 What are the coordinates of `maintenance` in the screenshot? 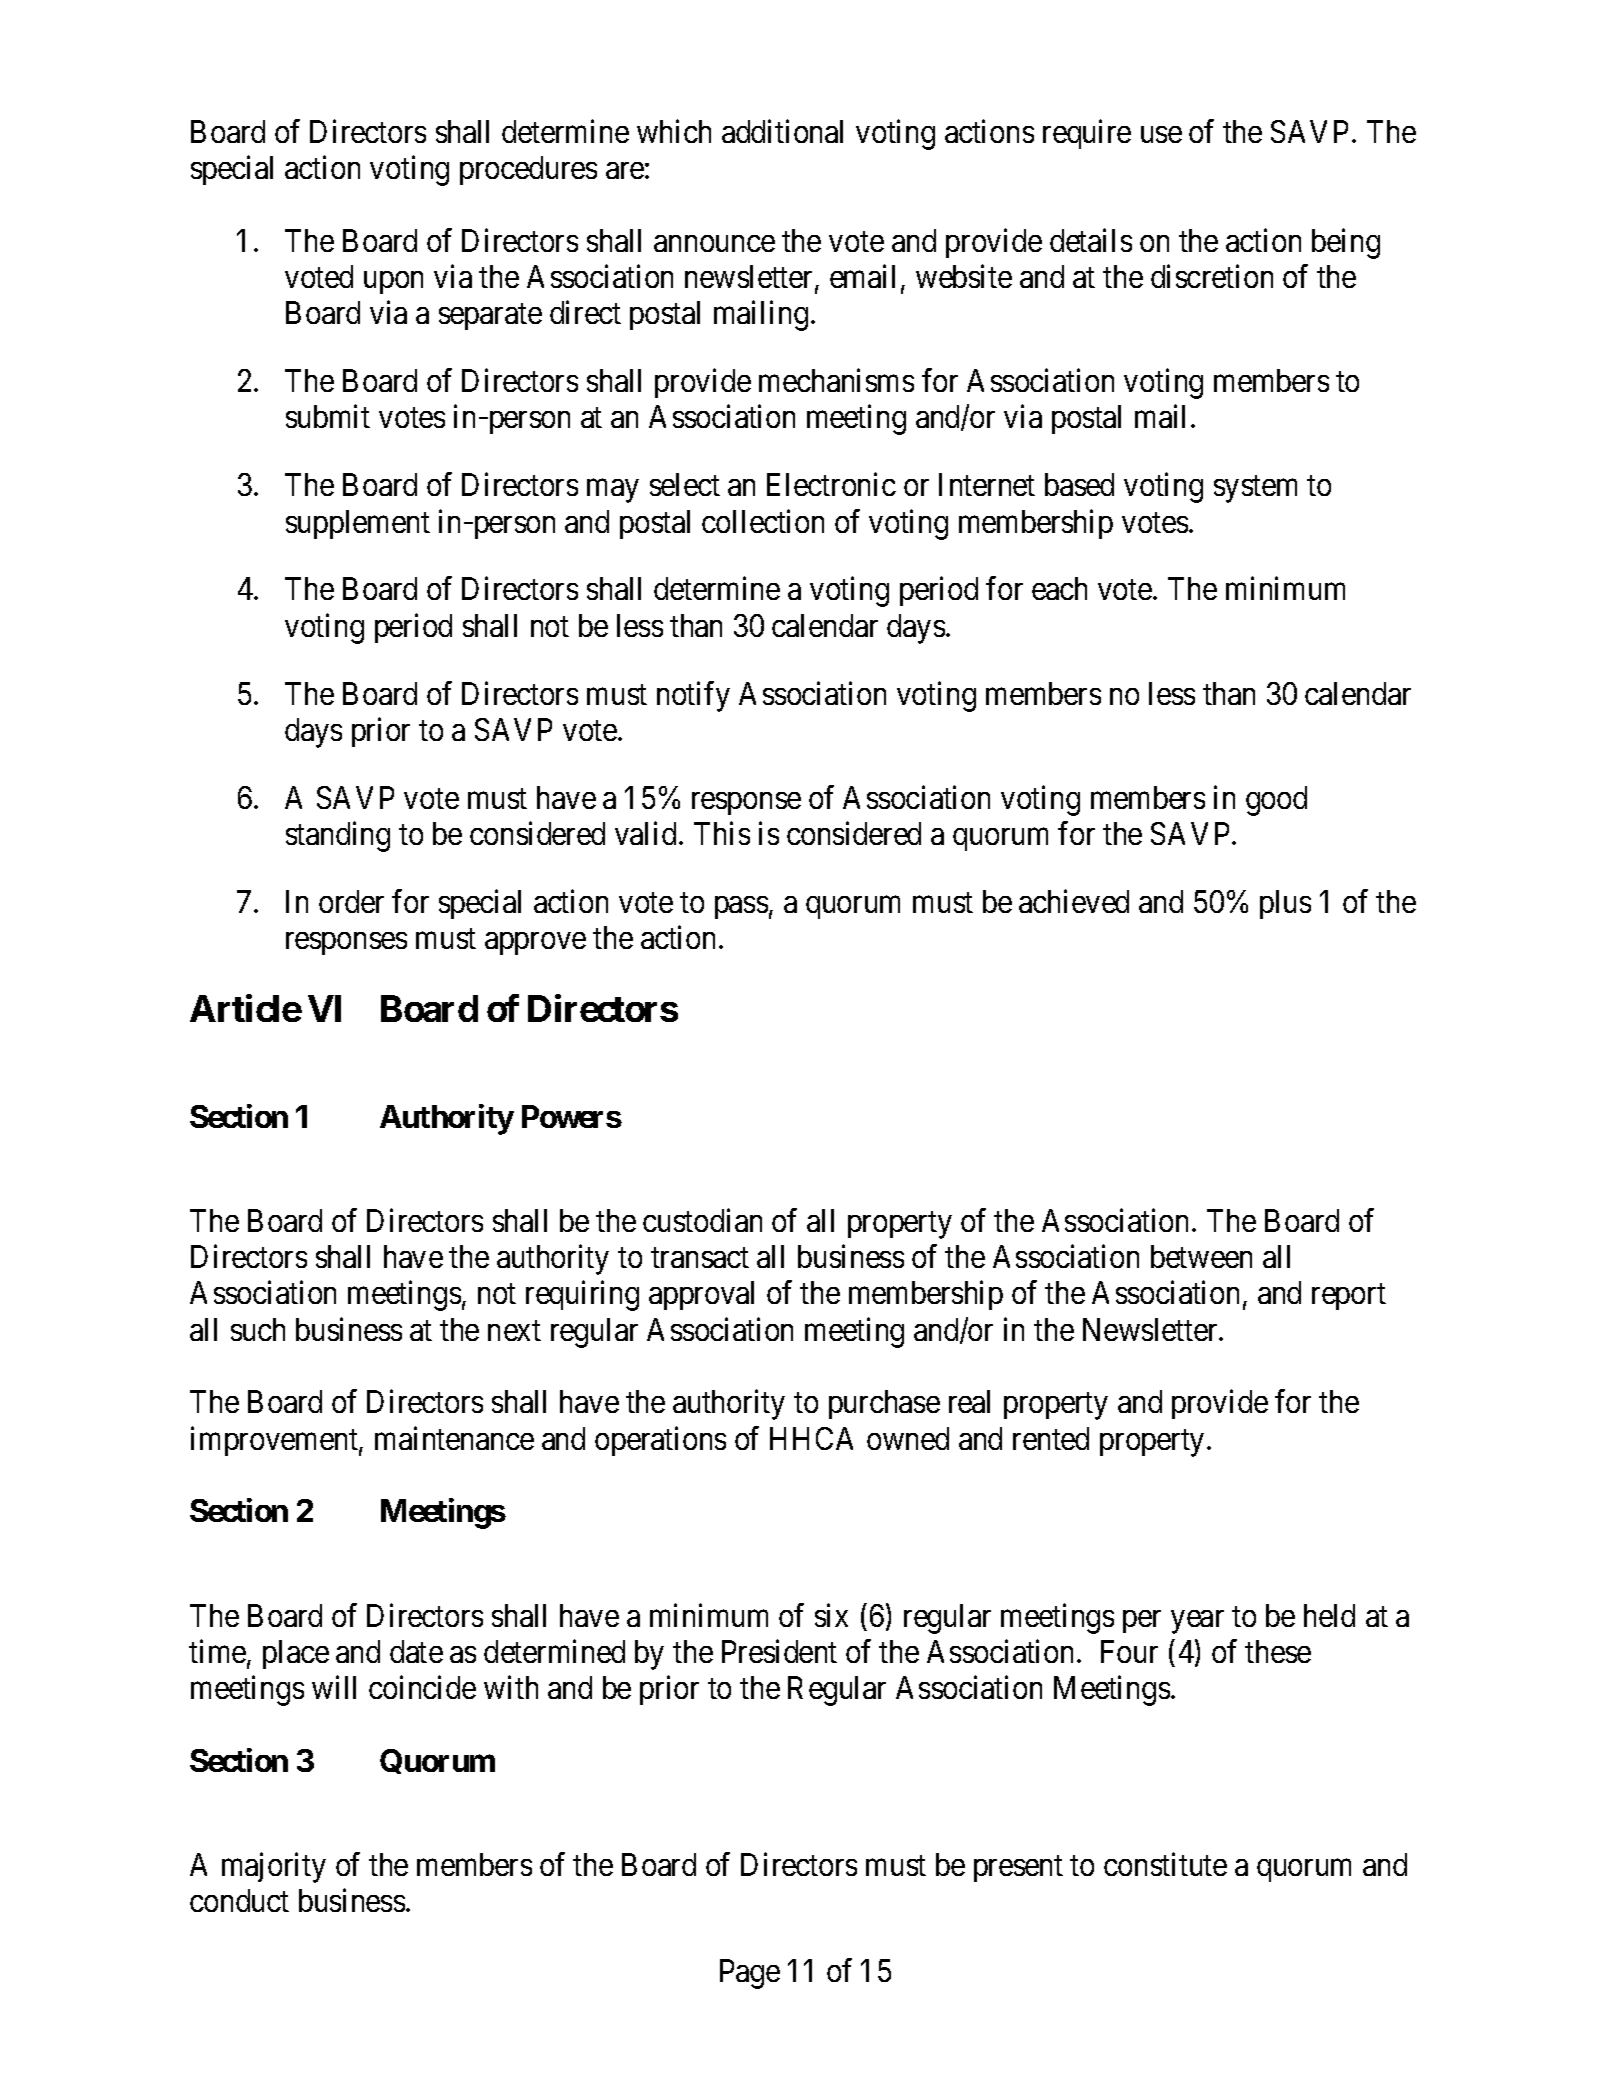 It's located at (454, 1438).
